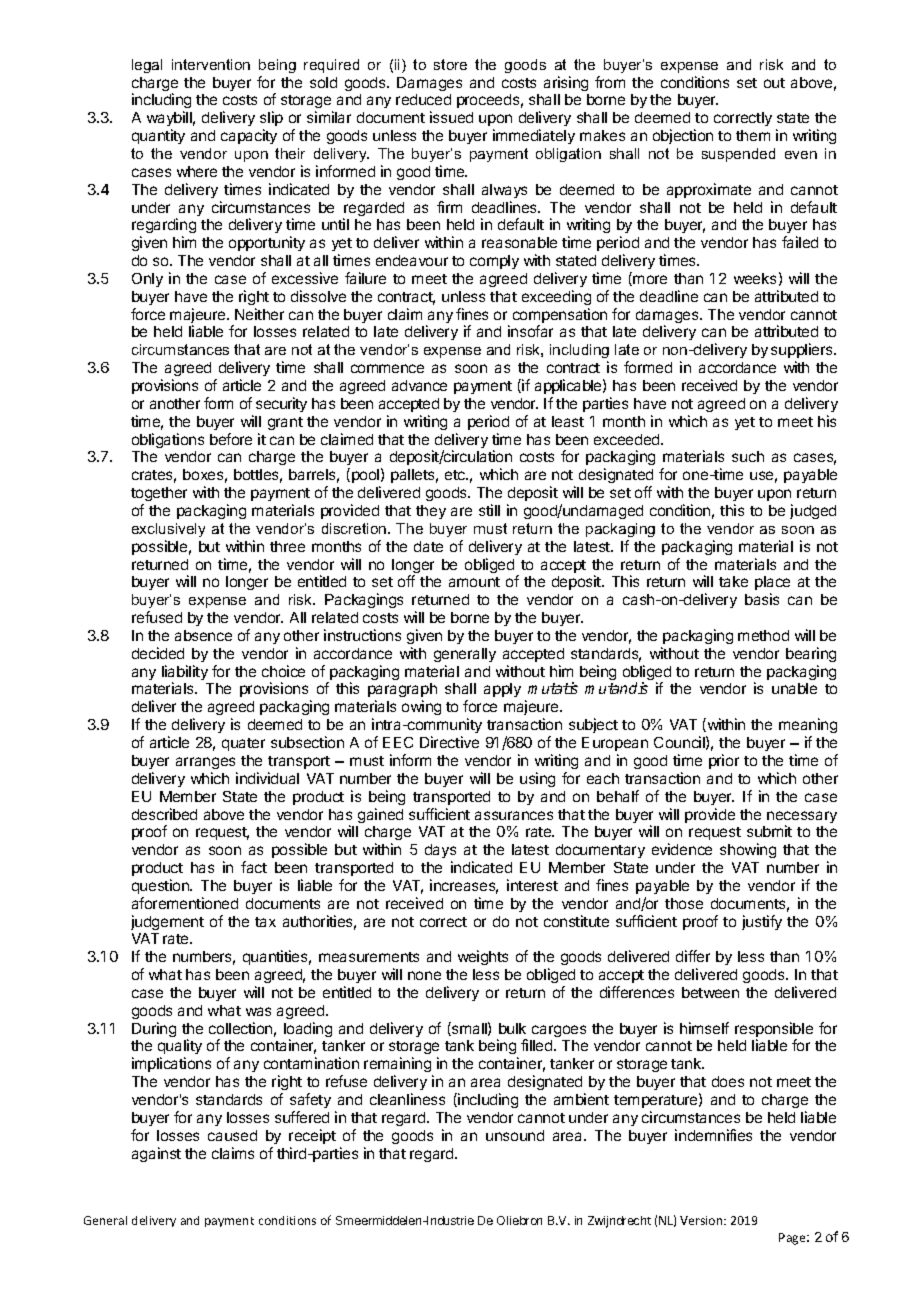  I want to click on method, so click(763, 635).
